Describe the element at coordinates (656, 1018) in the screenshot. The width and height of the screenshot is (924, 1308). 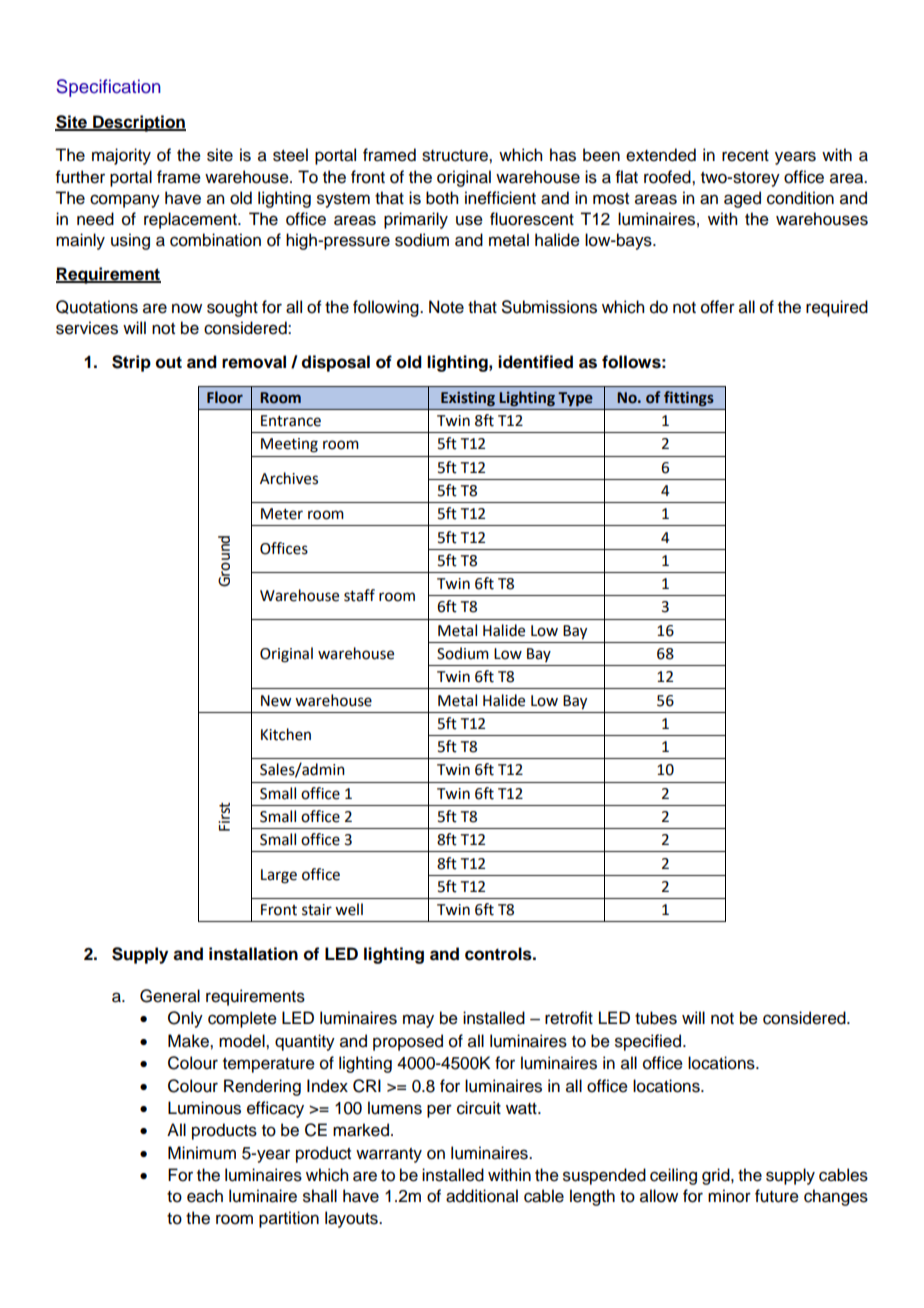
I see `tubes` at that location.
